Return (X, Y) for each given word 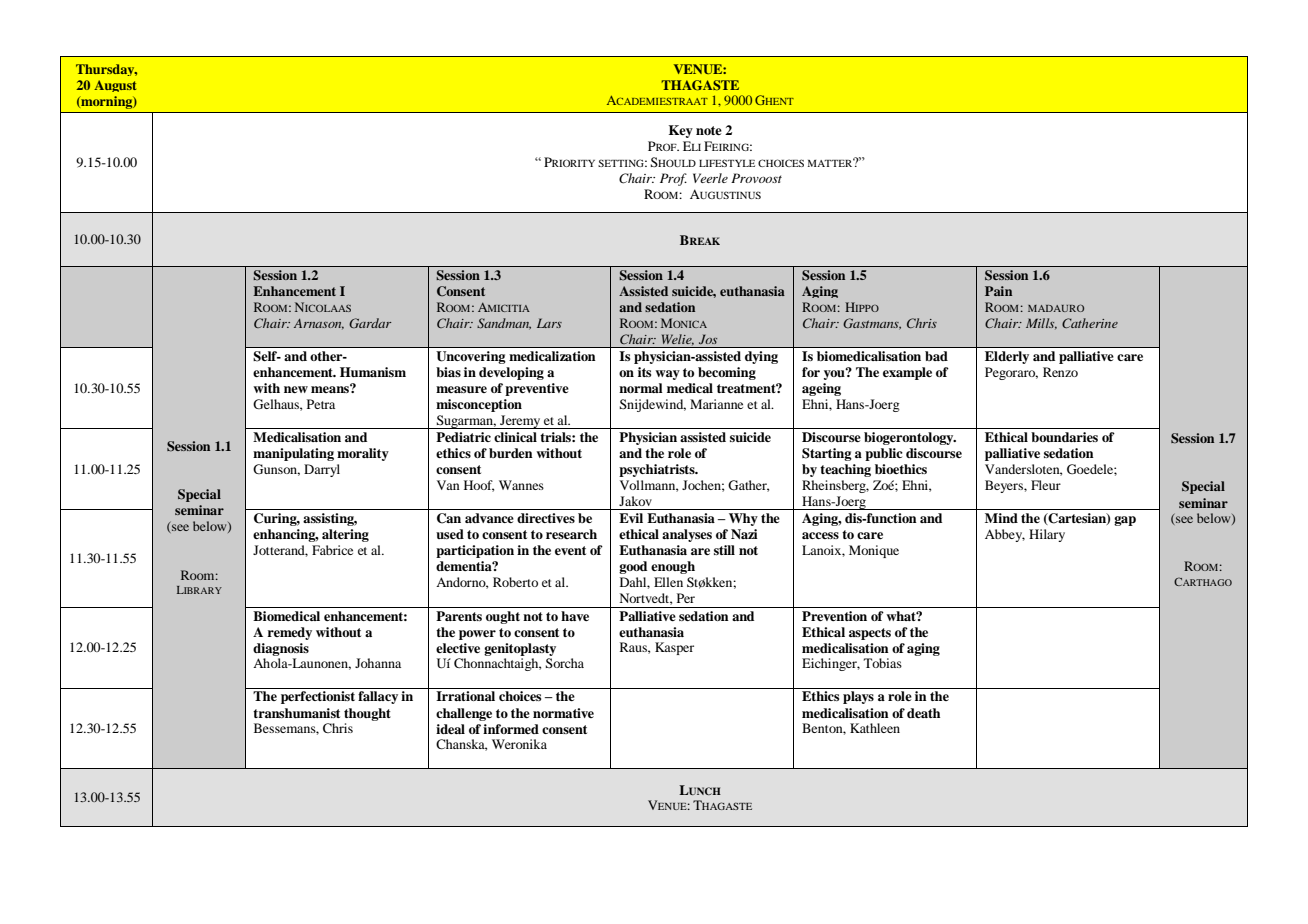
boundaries (1064, 437)
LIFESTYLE (727, 163)
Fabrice (332, 550)
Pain (998, 291)
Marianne (716, 404)
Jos (708, 339)
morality (363, 454)
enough (673, 567)
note (709, 130)
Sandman (504, 324)
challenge (464, 714)
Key (681, 131)
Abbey (1005, 535)
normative (563, 713)
